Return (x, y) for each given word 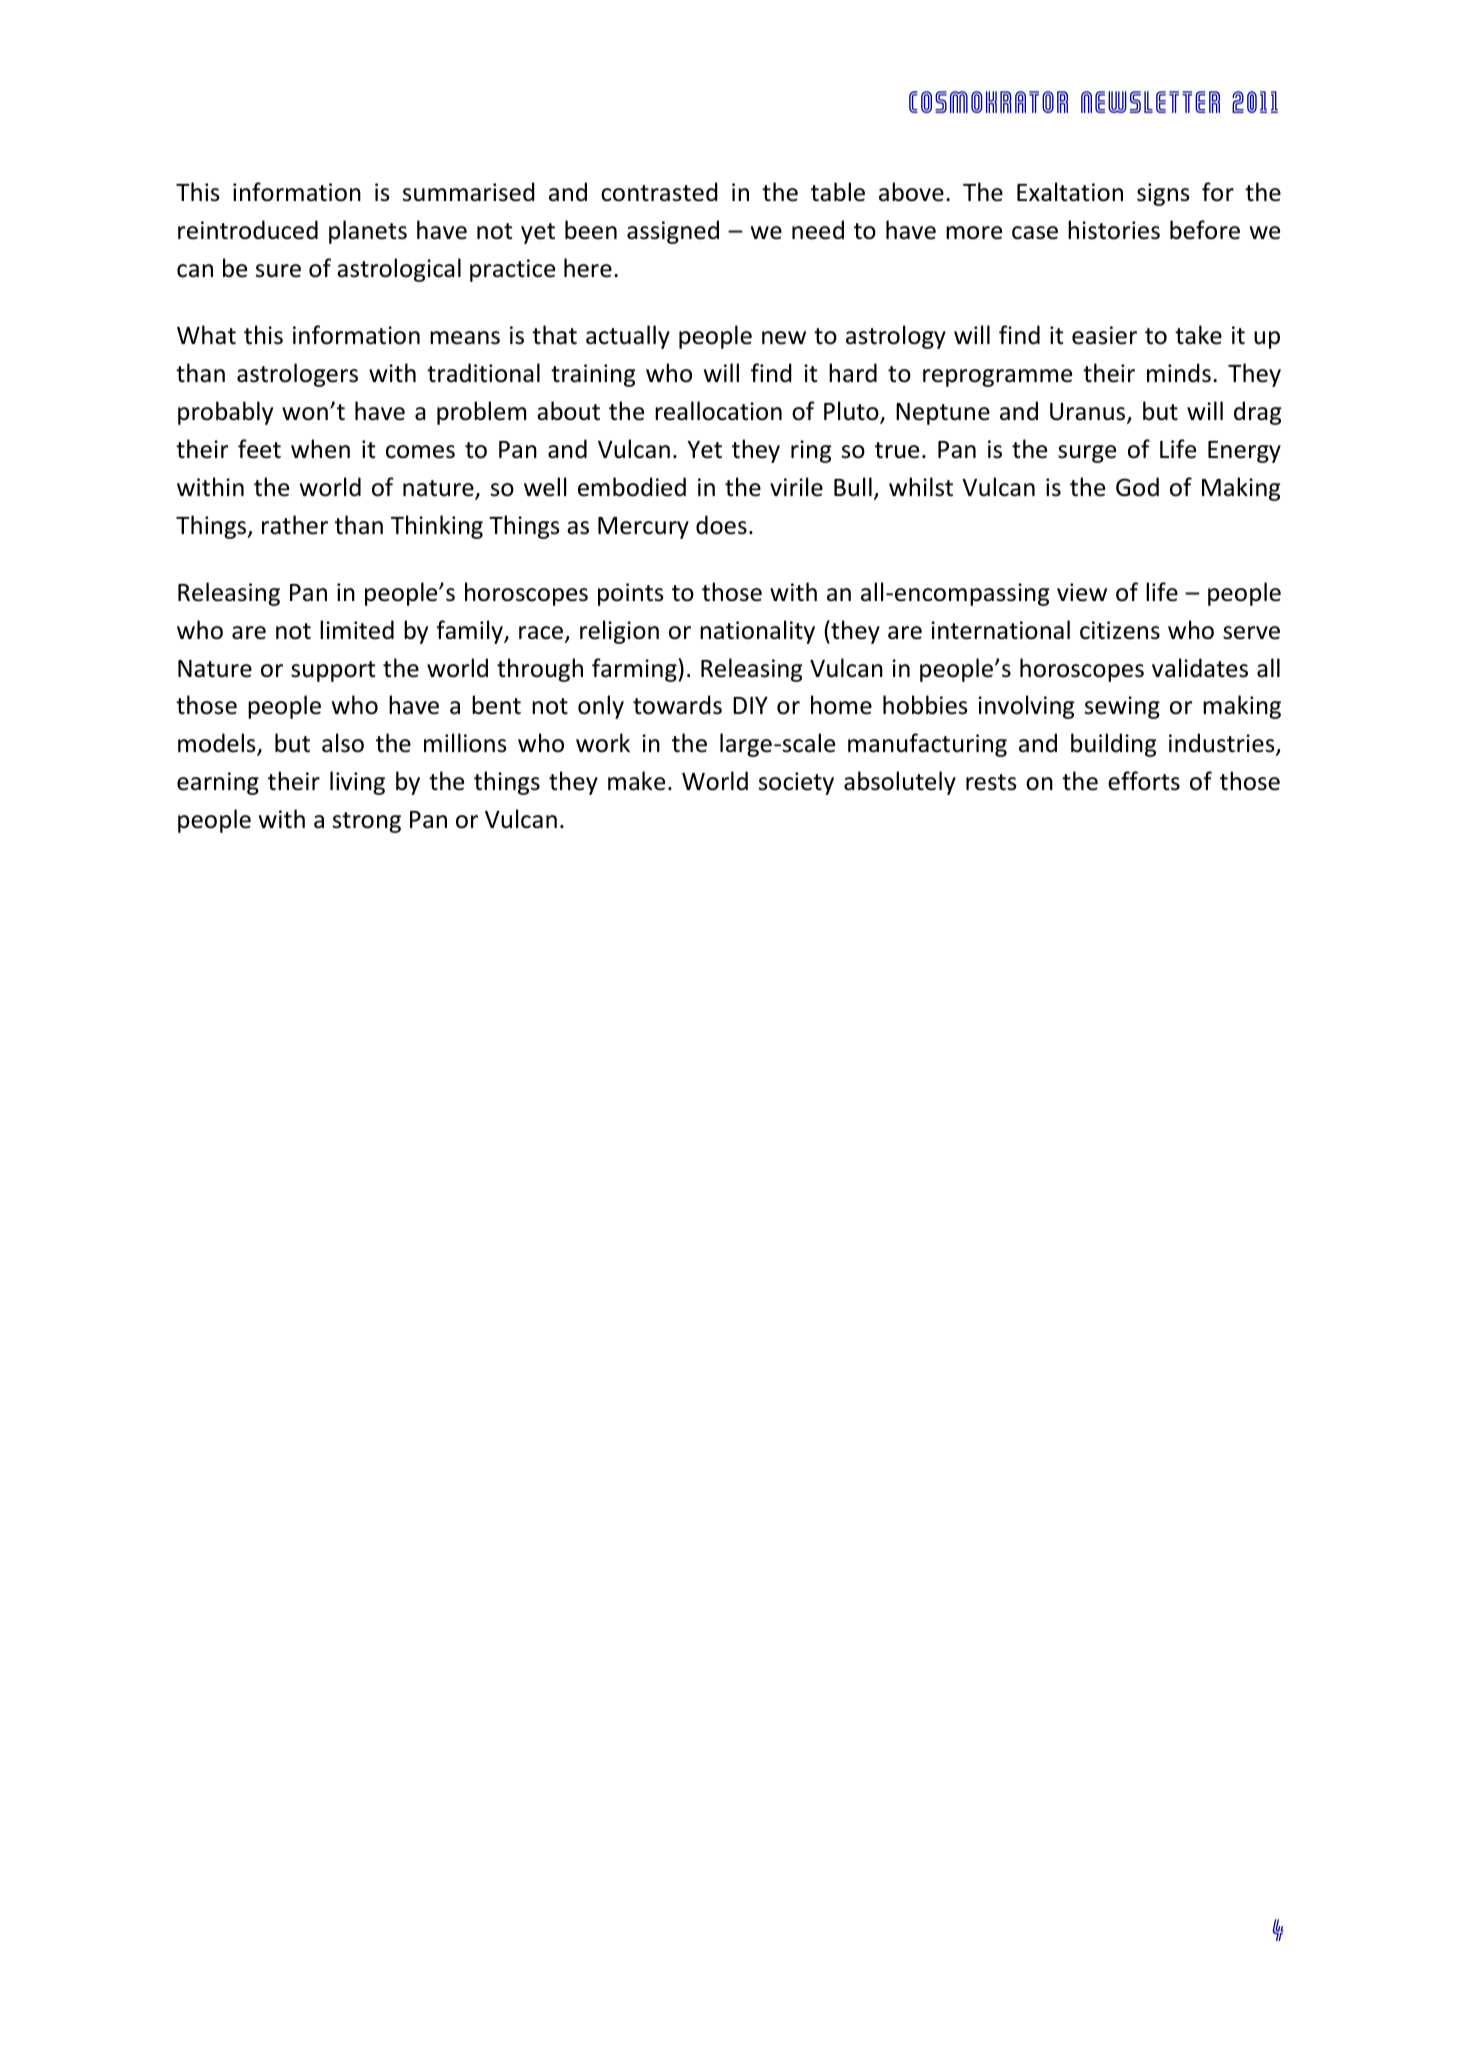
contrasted (659, 192)
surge (1087, 454)
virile (796, 487)
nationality (757, 632)
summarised (469, 192)
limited (357, 630)
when (320, 449)
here (588, 268)
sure (278, 271)
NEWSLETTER (1150, 102)
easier (1104, 335)
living (357, 783)
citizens (1120, 630)
